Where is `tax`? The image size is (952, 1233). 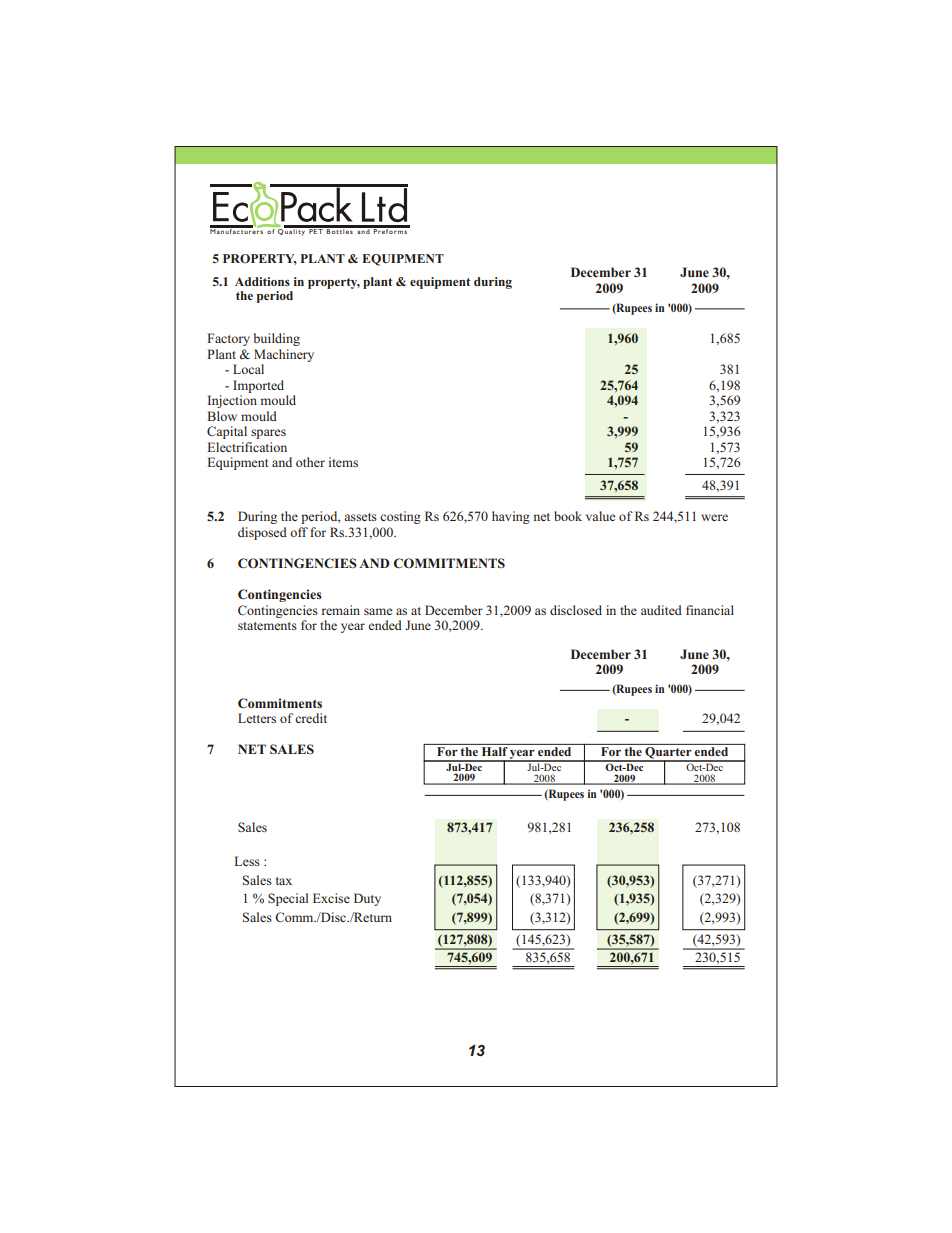 tax is located at coordinates (284, 881).
